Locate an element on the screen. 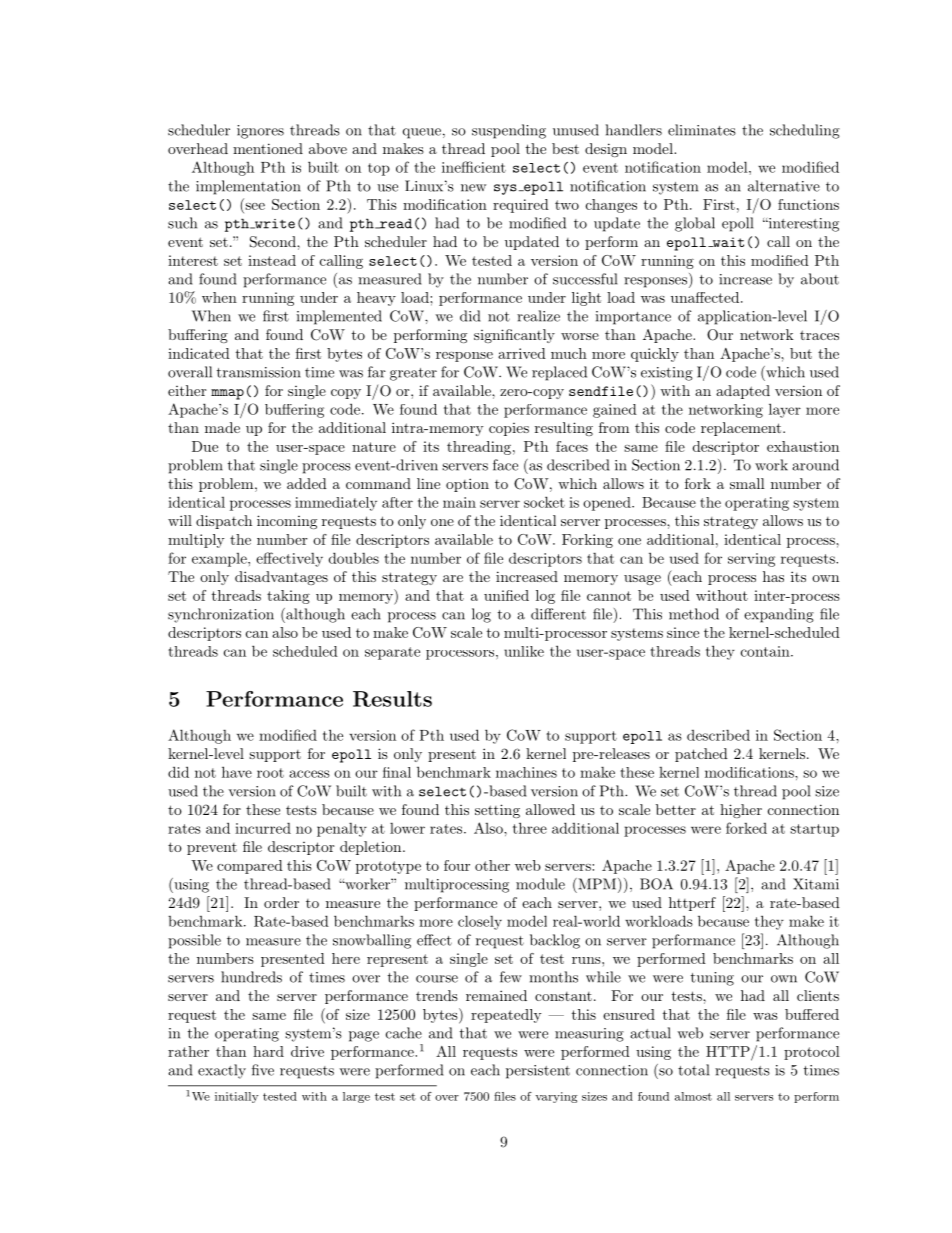  inefficient is located at coordinates (474, 167).
